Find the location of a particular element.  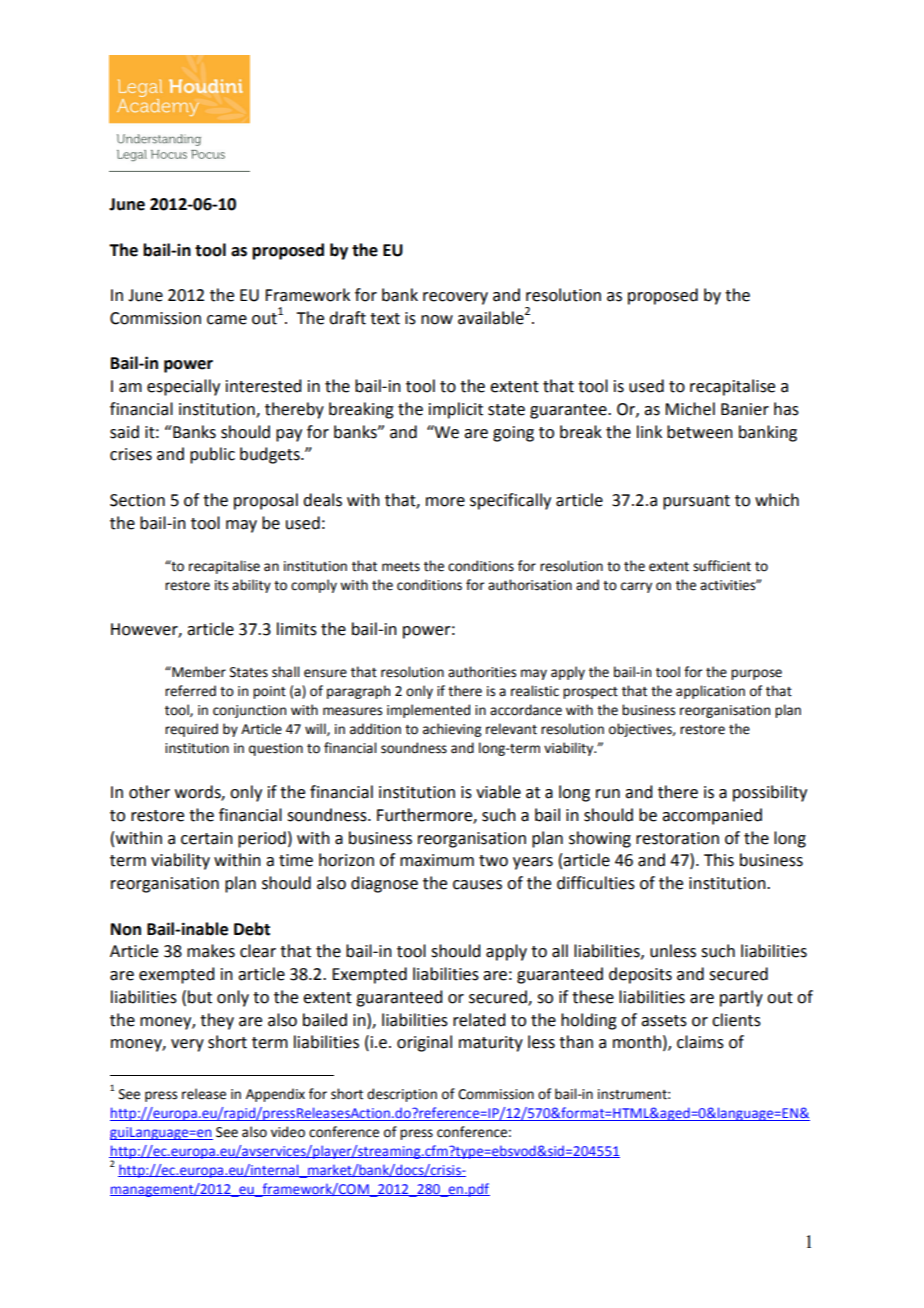

Debt is located at coordinates (252, 929).
